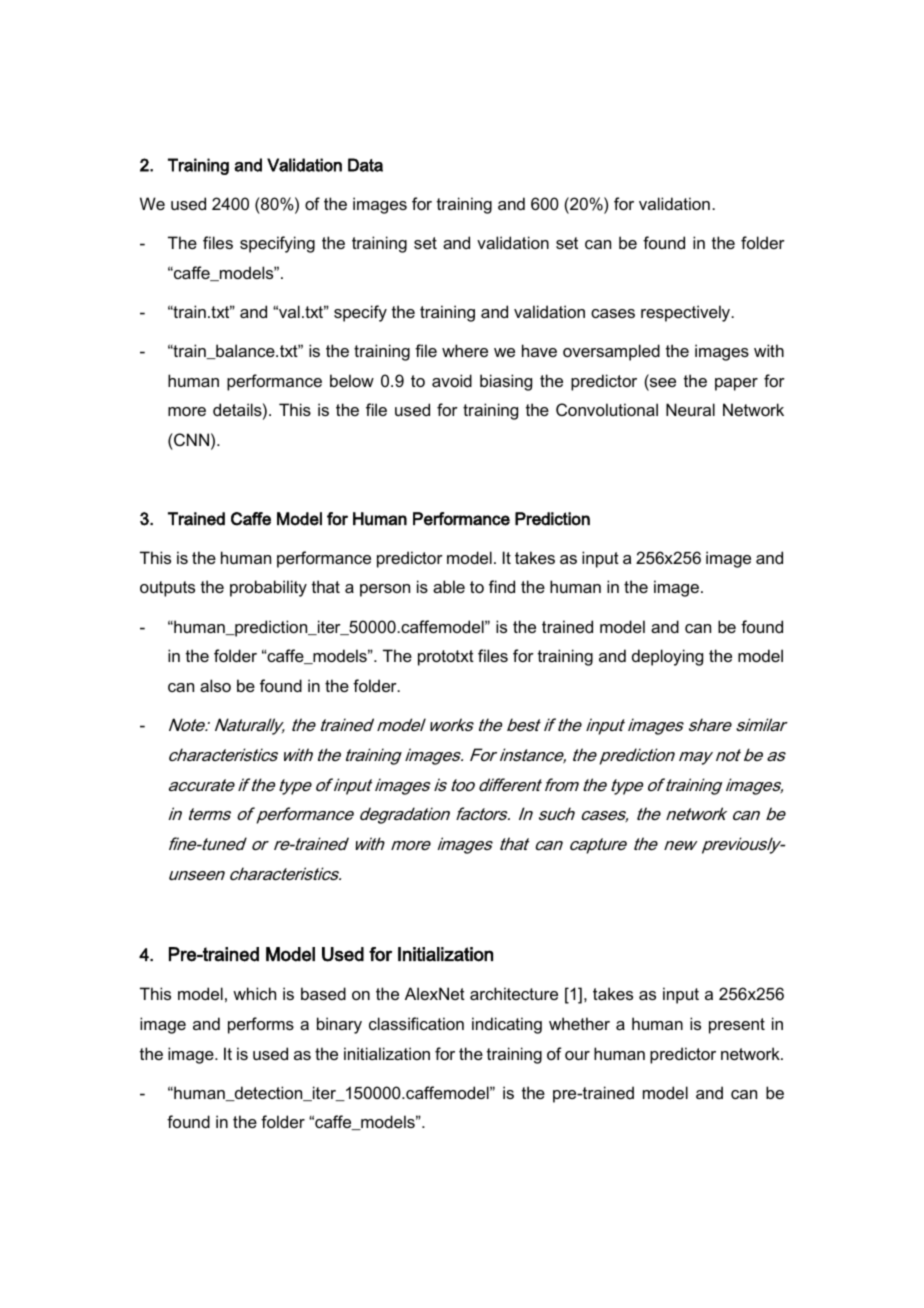 This screenshot has height=1308, width=924. What do you see at coordinates (667, 657) in the screenshot?
I see `deploying` at bounding box center [667, 657].
